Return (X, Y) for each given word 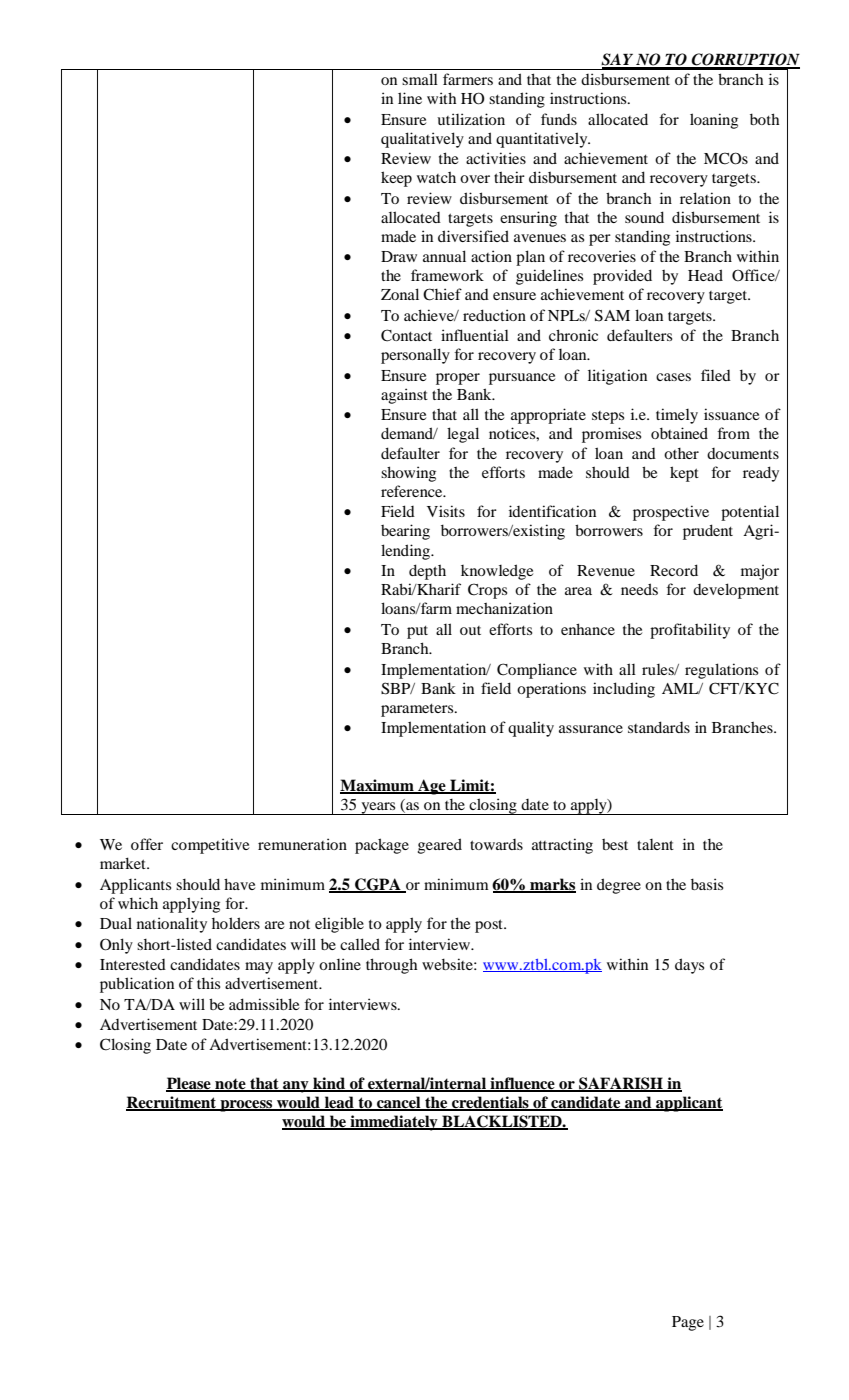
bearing (405, 532)
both (764, 119)
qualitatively (422, 140)
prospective (671, 513)
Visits (446, 511)
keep (396, 179)
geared (440, 846)
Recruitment (172, 1103)
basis (707, 884)
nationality (172, 925)
